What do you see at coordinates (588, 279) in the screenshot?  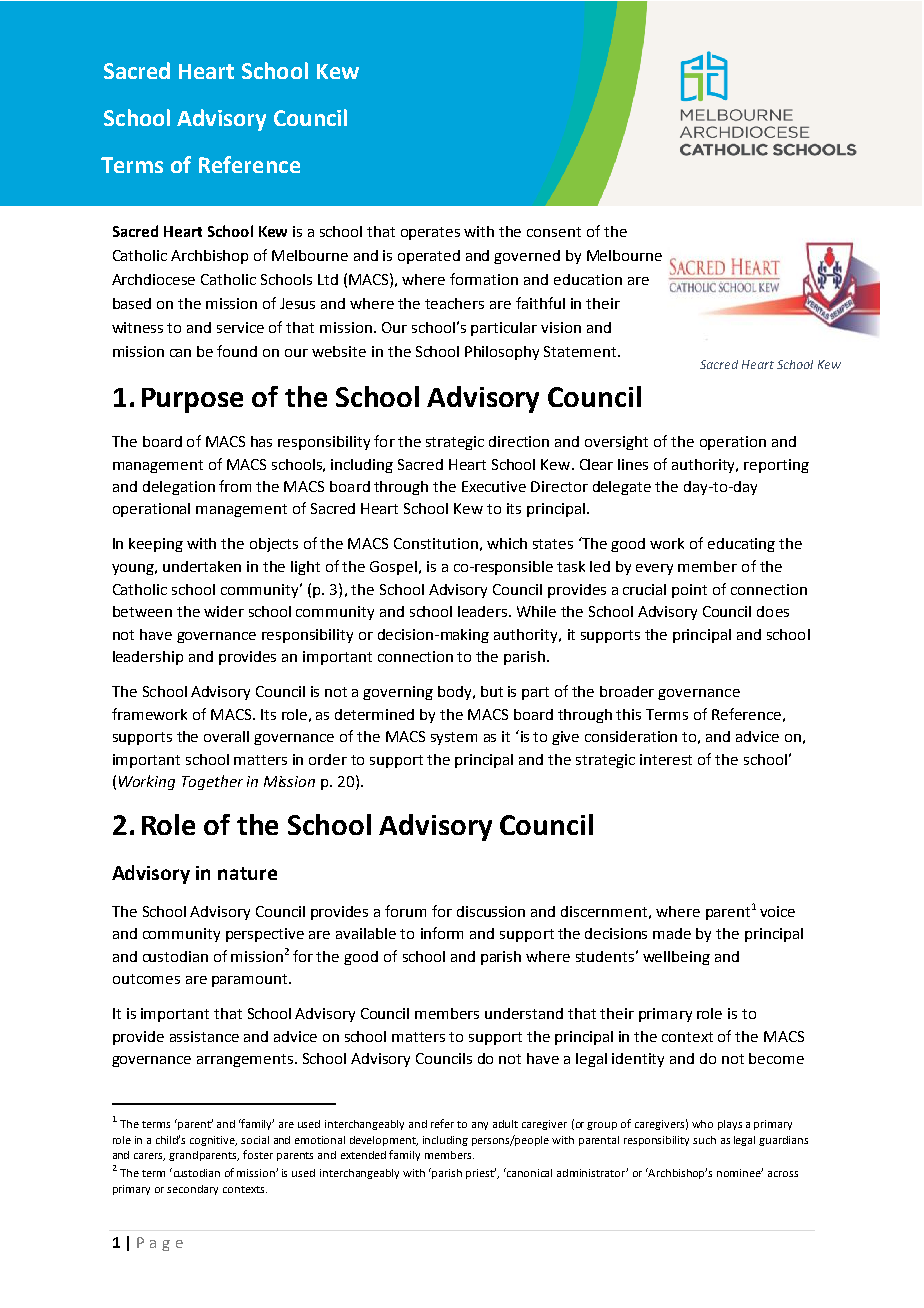 I see `education` at bounding box center [588, 279].
